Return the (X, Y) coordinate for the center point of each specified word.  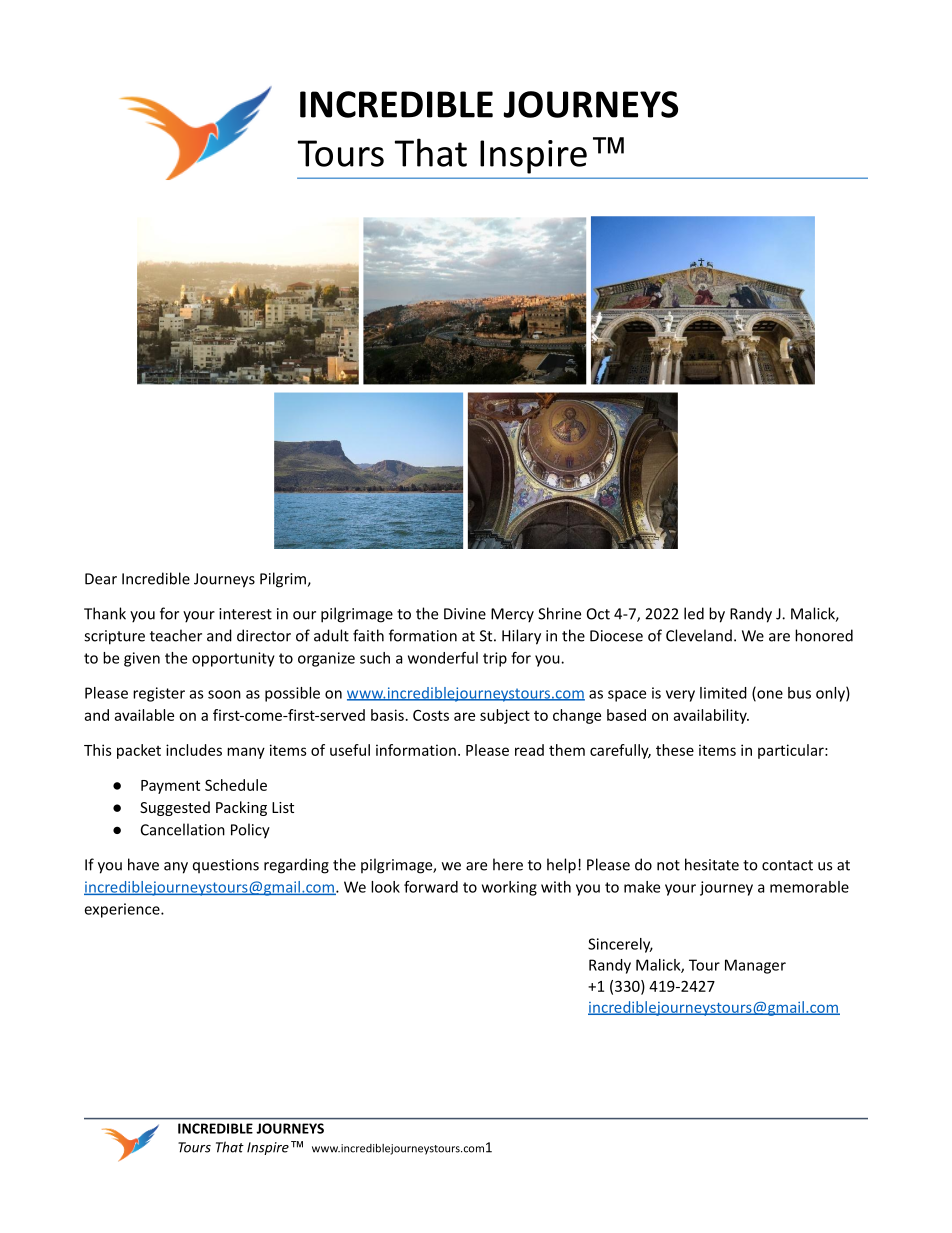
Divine (465, 614)
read (529, 750)
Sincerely (620, 945)
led (694, 613)
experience (123, 910)
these (675, 750)
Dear (101, 579)
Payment (170, 787)
